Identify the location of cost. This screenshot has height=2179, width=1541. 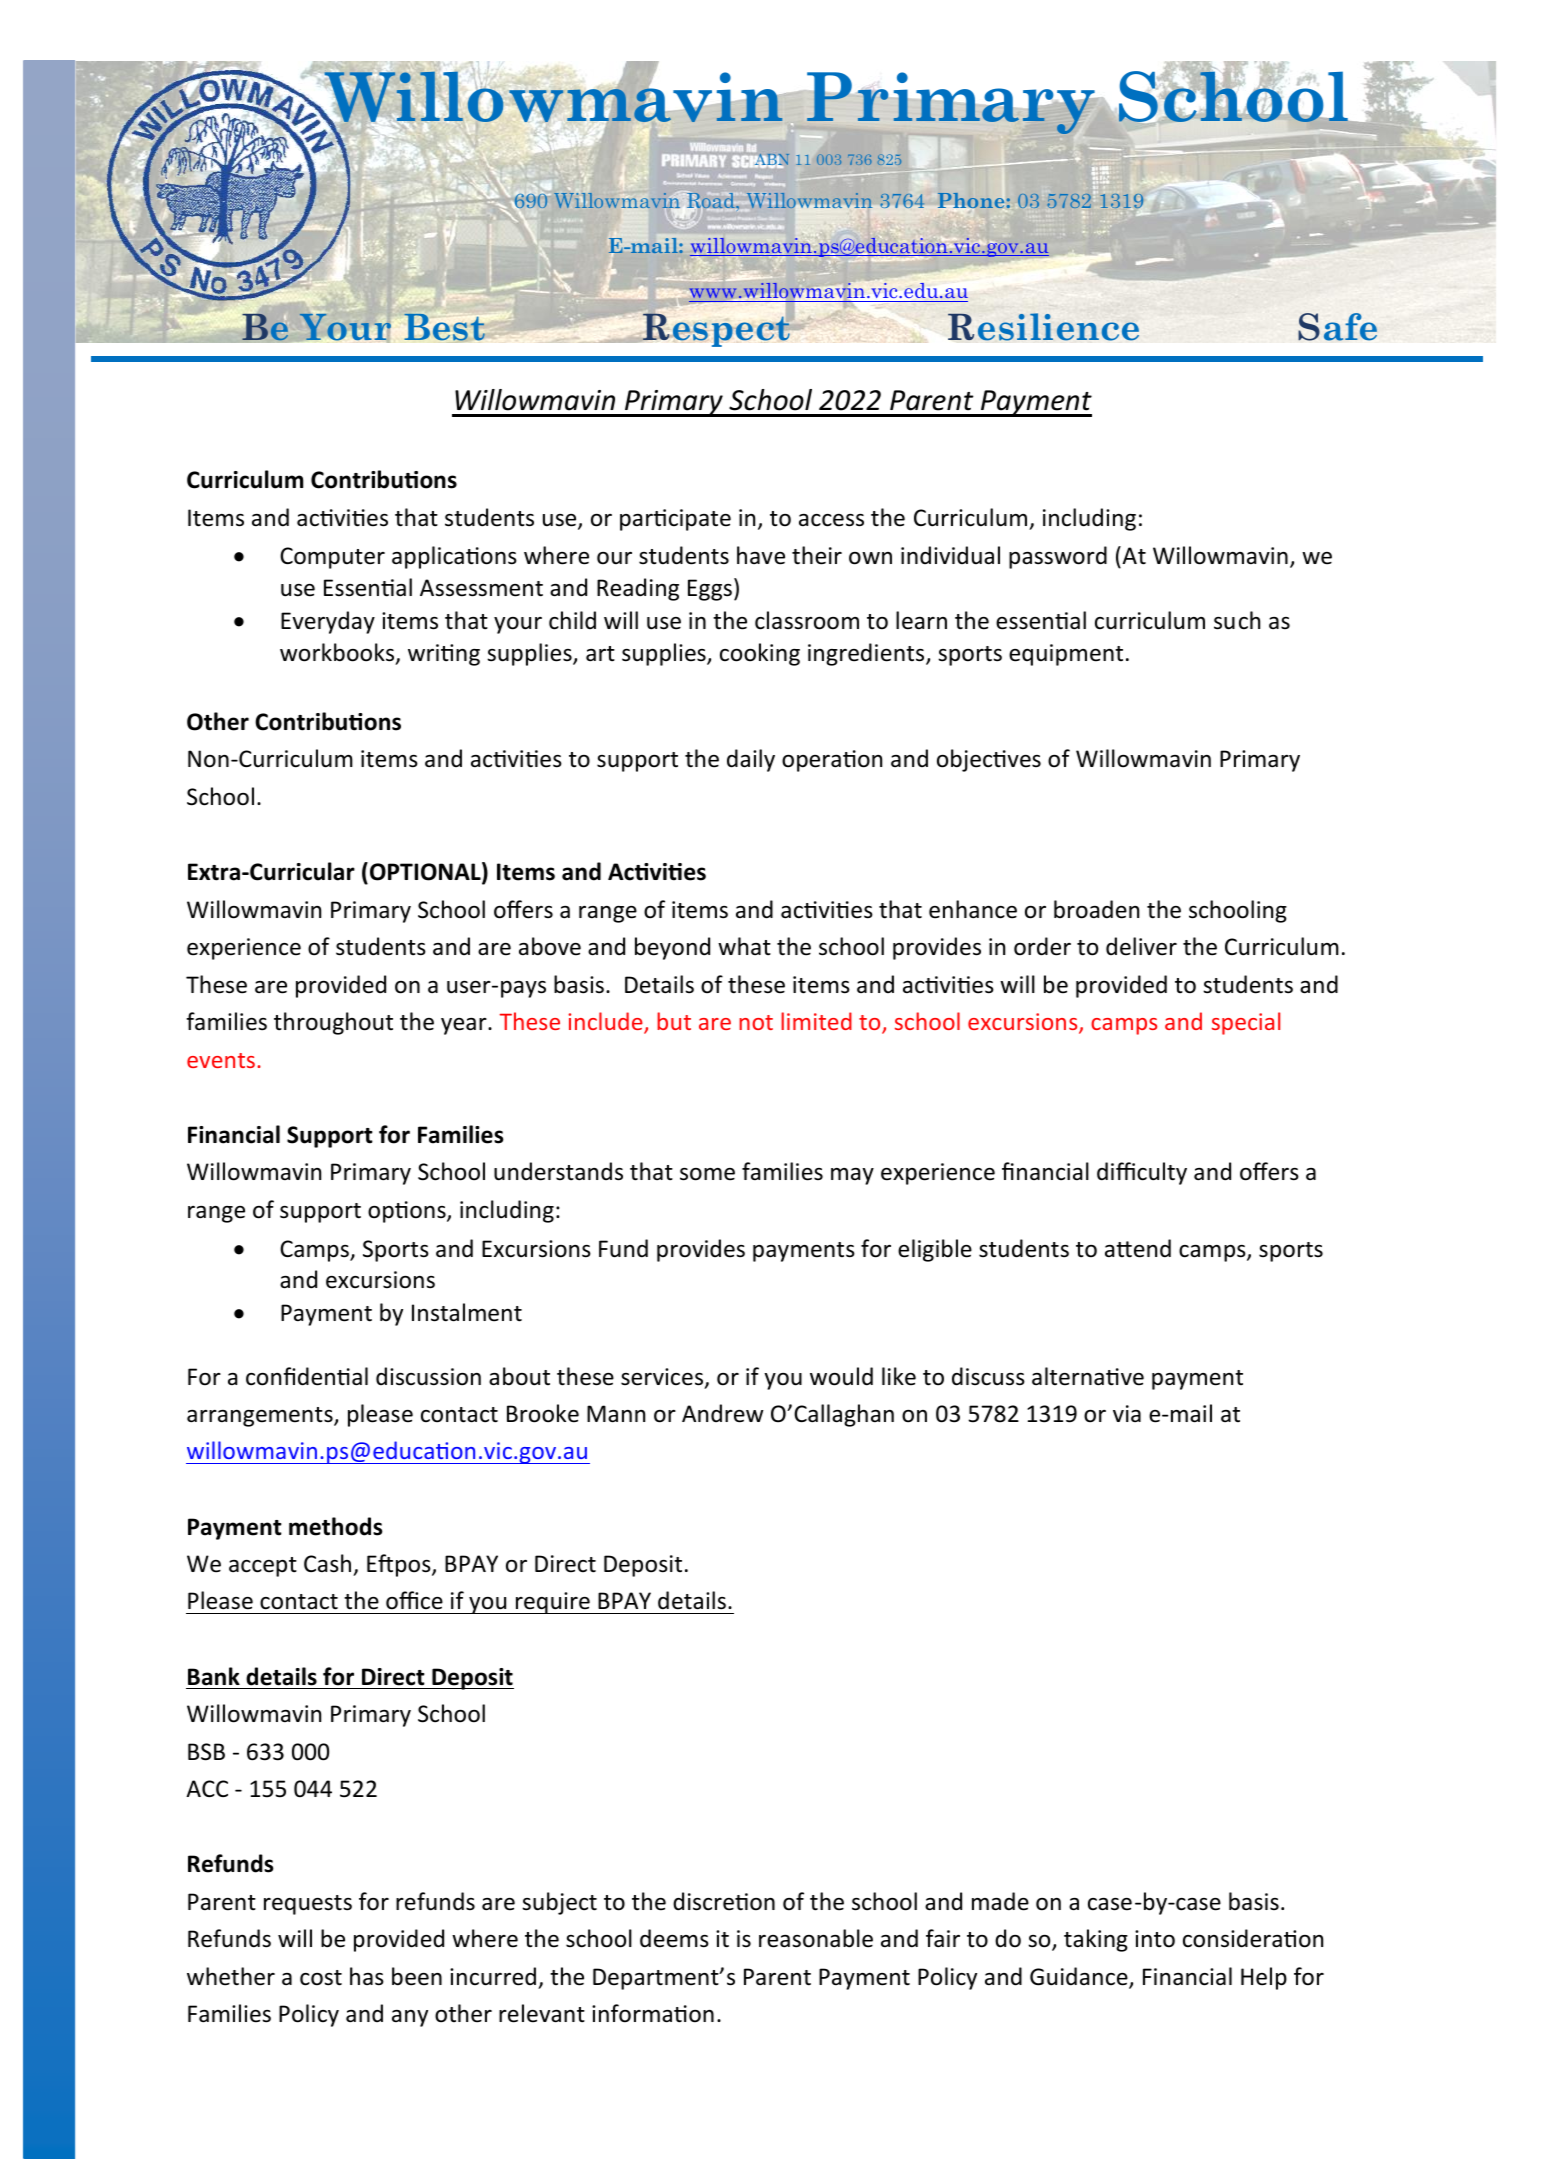
(321, 1978).
